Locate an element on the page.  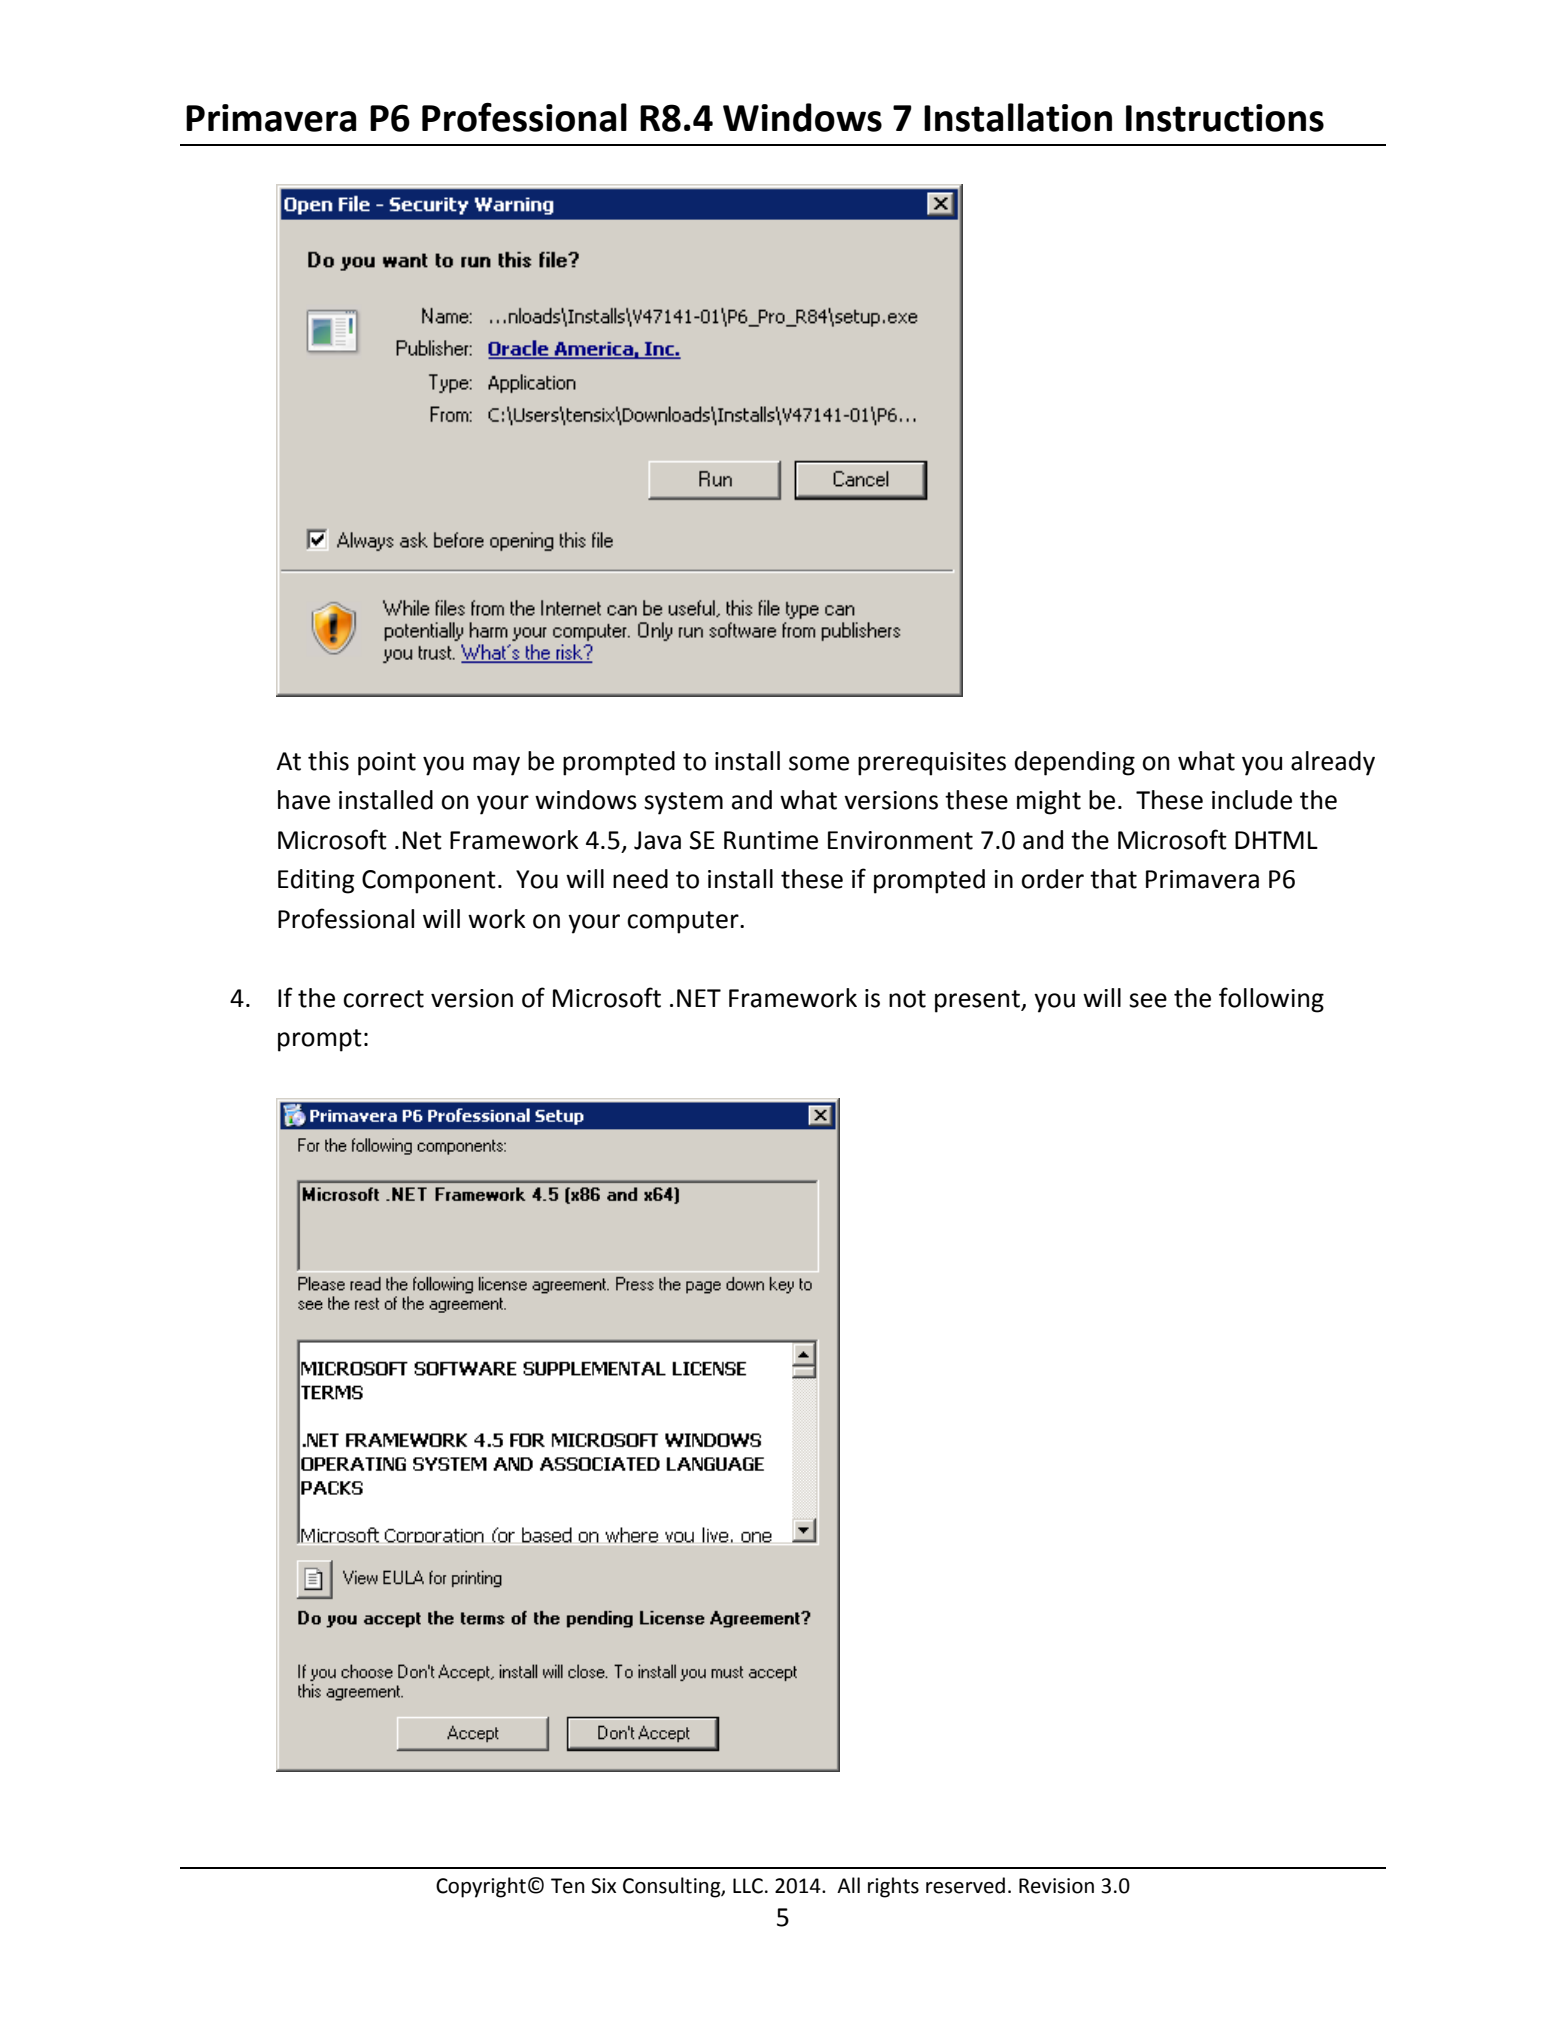
see is located at coordinates (1148, 1000).
